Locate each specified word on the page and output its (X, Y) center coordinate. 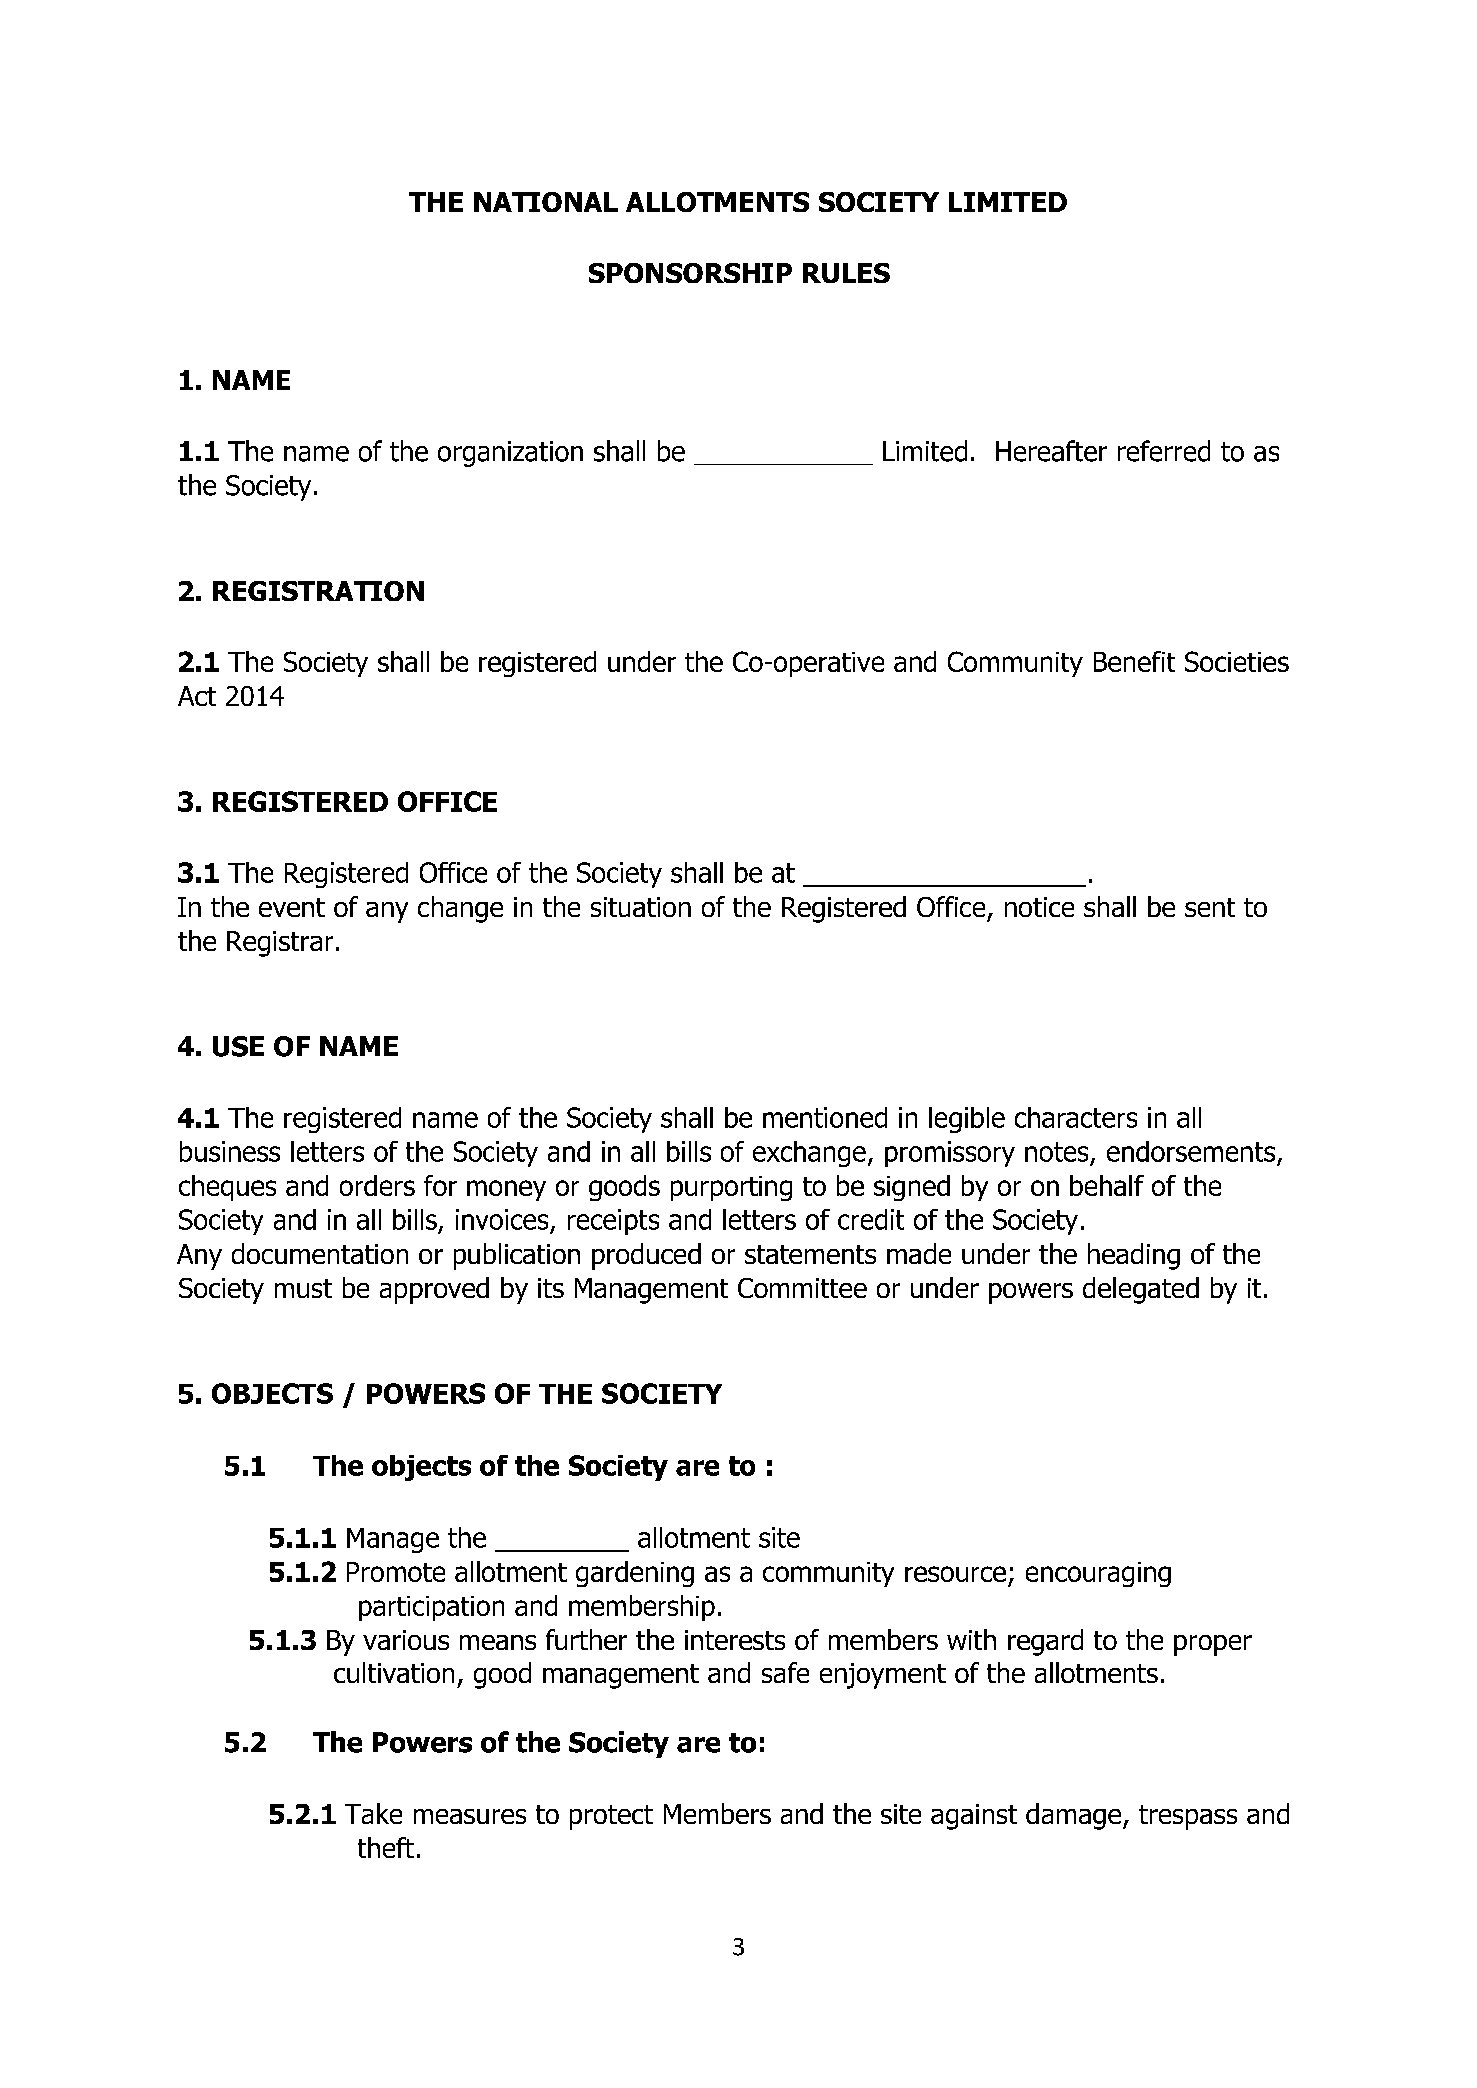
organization (510, 454)
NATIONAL (546, 202)
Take (373, 1813)
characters (1076, 1117)
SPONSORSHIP (690, 273)
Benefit (1134, 661)
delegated (1141, 1290)
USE (238, 1046)
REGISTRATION (318, 591)
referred (1164, 451)
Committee (802, 1288)
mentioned (825, 1117)
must (303, 1288)
